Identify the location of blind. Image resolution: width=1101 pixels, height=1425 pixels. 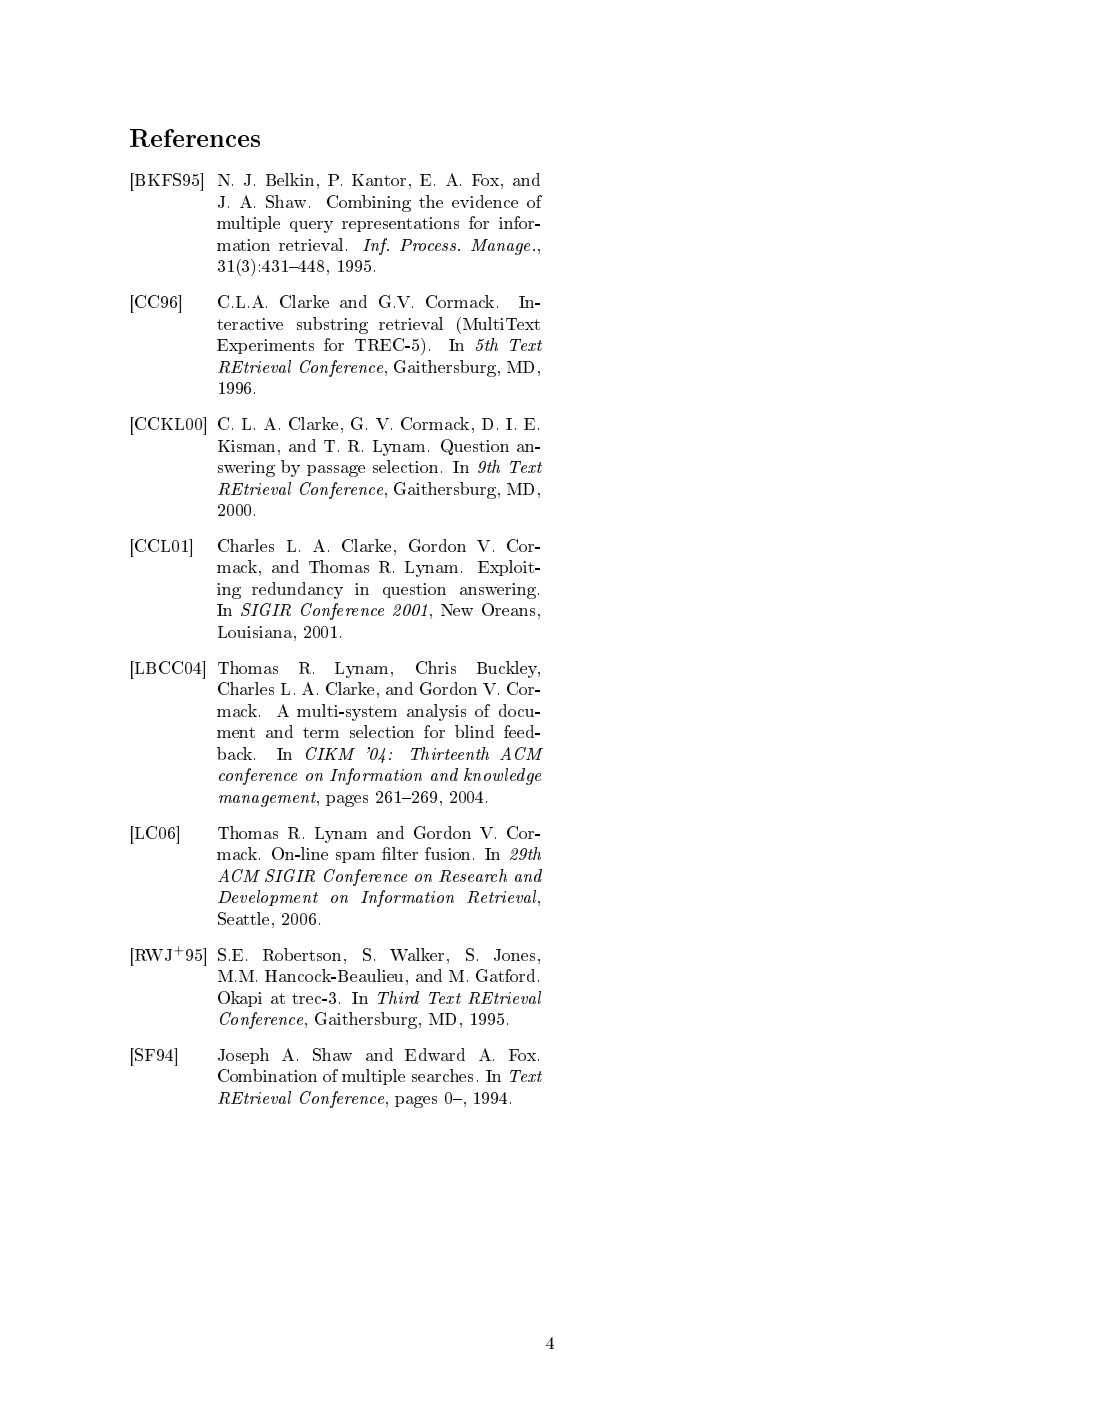
(474, 731).
